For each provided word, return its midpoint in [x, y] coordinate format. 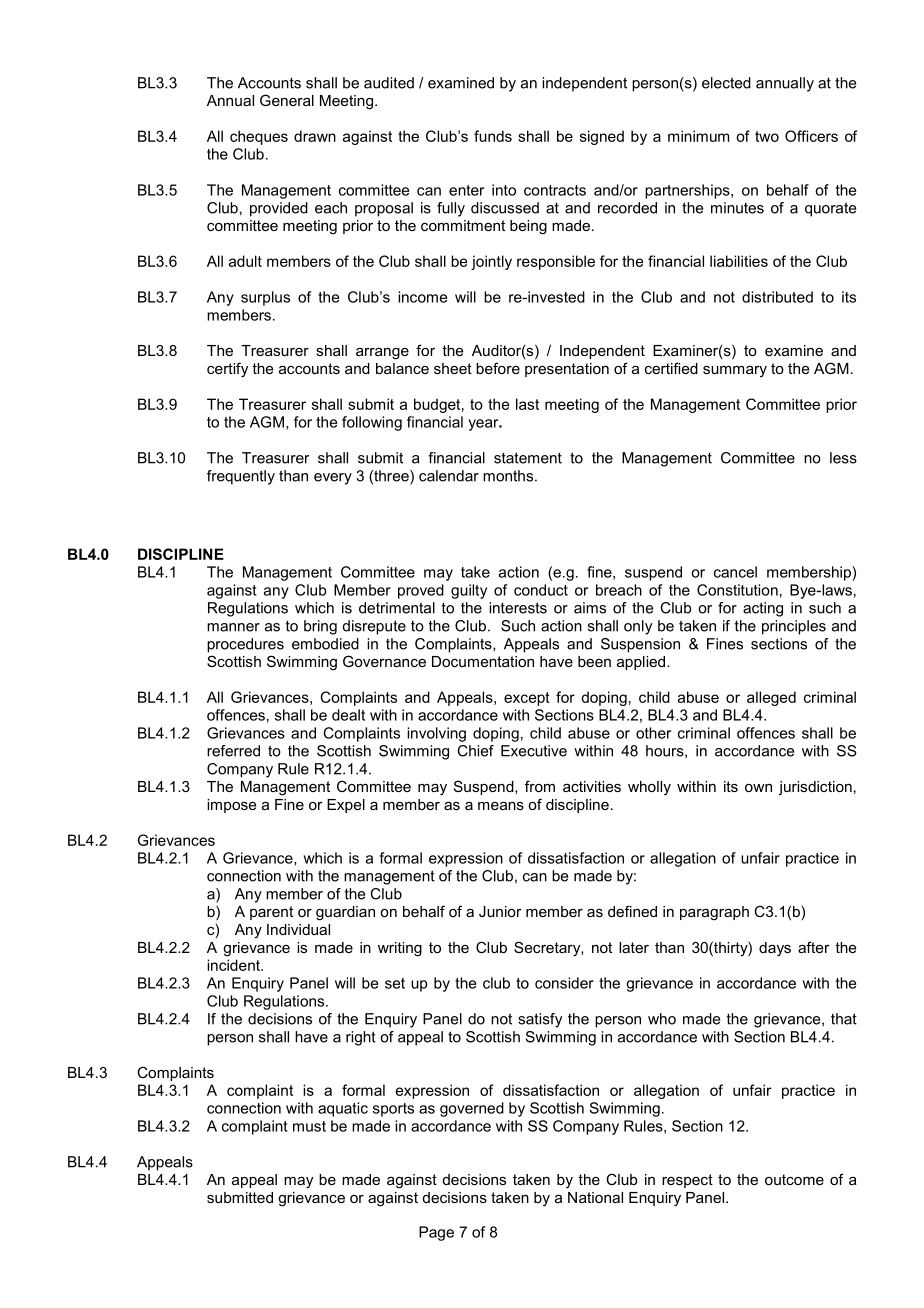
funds [493, 136]
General [287, 100]
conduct [541, 590]
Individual [298, 929]
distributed [777, 297]
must [309, 1126]
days [775, 949]
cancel [735, 572]
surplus [265, 298]
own [758, 788]
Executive [534, 751]
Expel [346, 806]
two [767, 136]
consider [564, 983]
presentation [567, 370]
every [333, 479]
